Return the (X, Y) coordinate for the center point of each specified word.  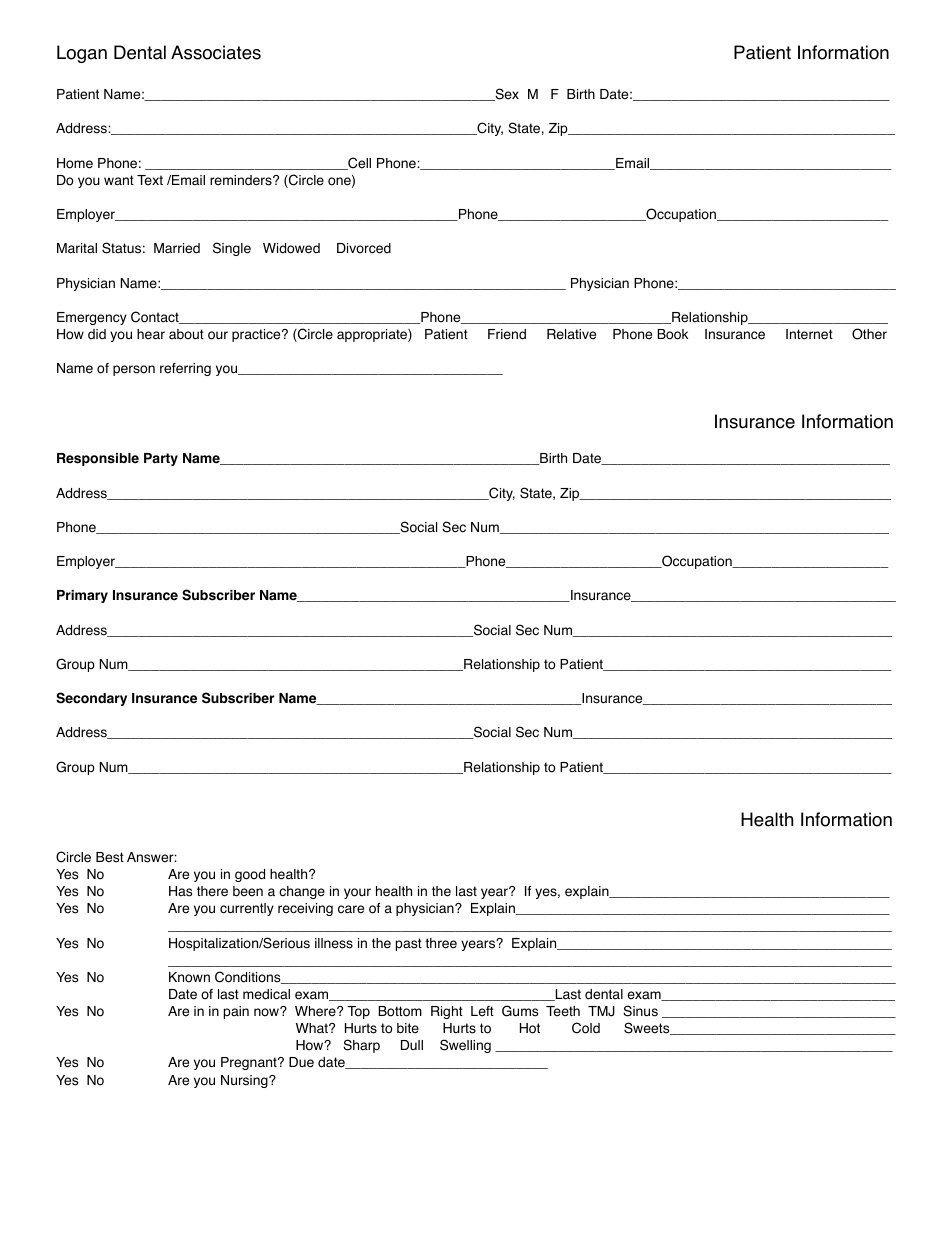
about (186, 334)
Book (672, 334)
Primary (82, 596)
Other (869, 334)
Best (110, 857)
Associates (216, 52)
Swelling (465, 1046)
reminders (242, 180)
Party (161, 459)
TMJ (601, 1011)
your (357, 893)
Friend (507, 334)
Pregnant (250, 1063)
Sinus (640, 1011)
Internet (809, 334)
